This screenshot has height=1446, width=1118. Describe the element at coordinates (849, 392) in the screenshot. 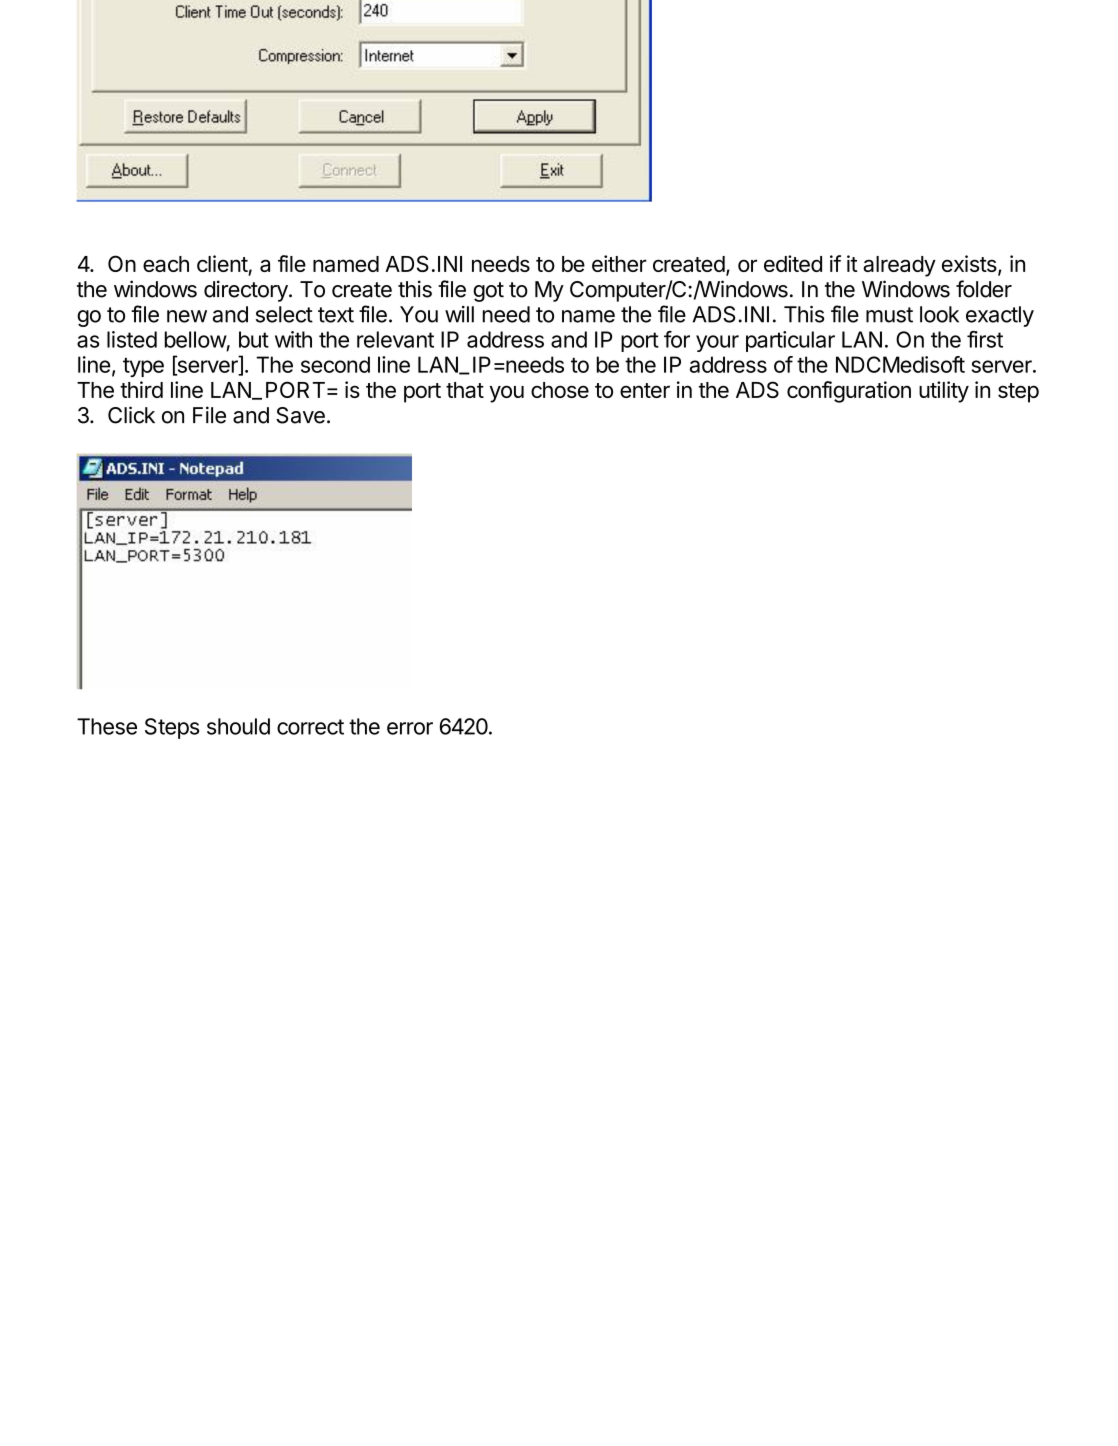

I see `configuration` at that location.
